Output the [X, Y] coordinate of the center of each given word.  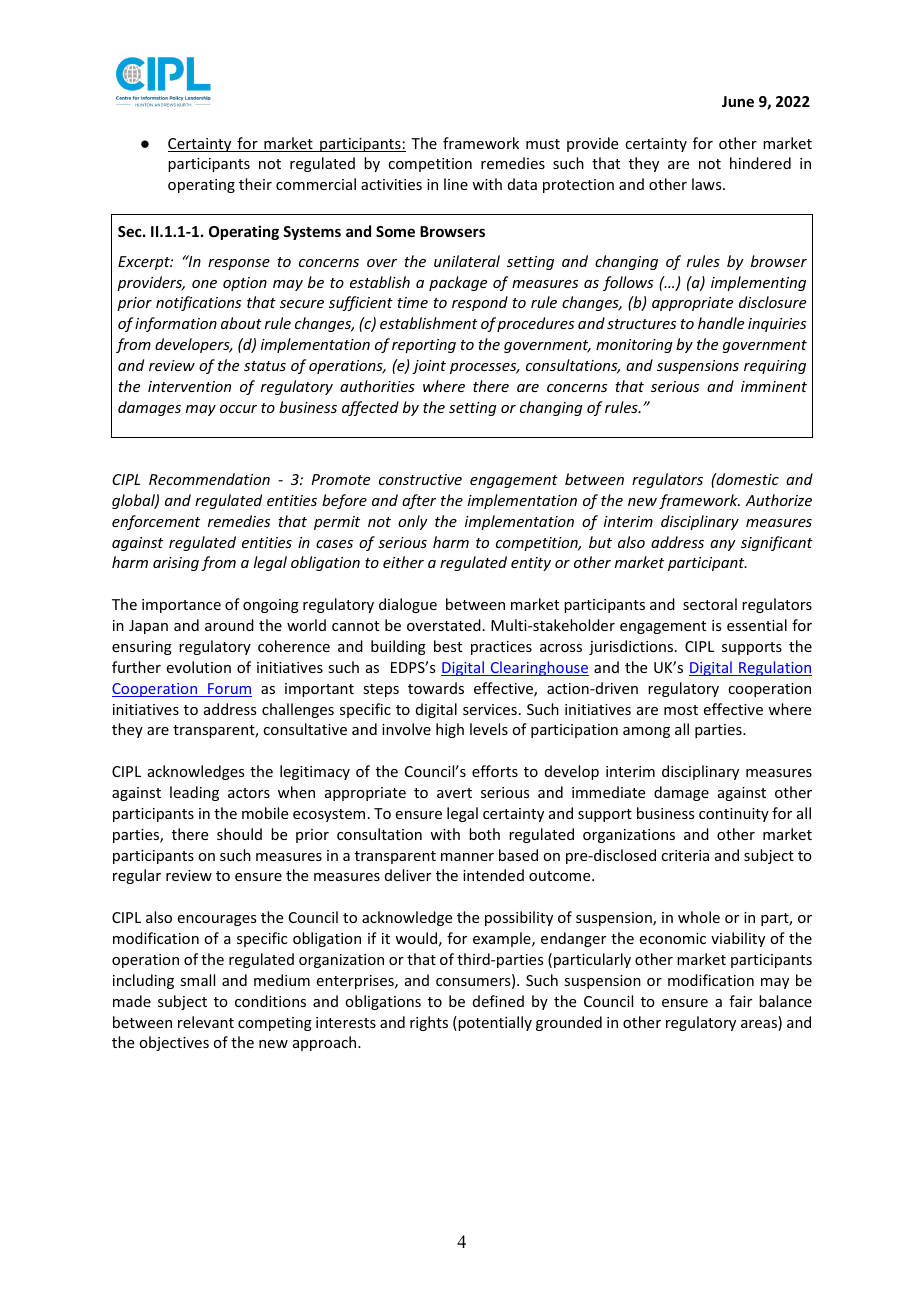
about [241, 323]
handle [721, 323]
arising [176, 564]
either [403, 562]
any [723, 545]
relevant [206, 1022]
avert [454, 793]
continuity [734, 815]
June [738, 101]
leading [194, 793]
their [255, 184]
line [456, 184]
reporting [424, 346]
